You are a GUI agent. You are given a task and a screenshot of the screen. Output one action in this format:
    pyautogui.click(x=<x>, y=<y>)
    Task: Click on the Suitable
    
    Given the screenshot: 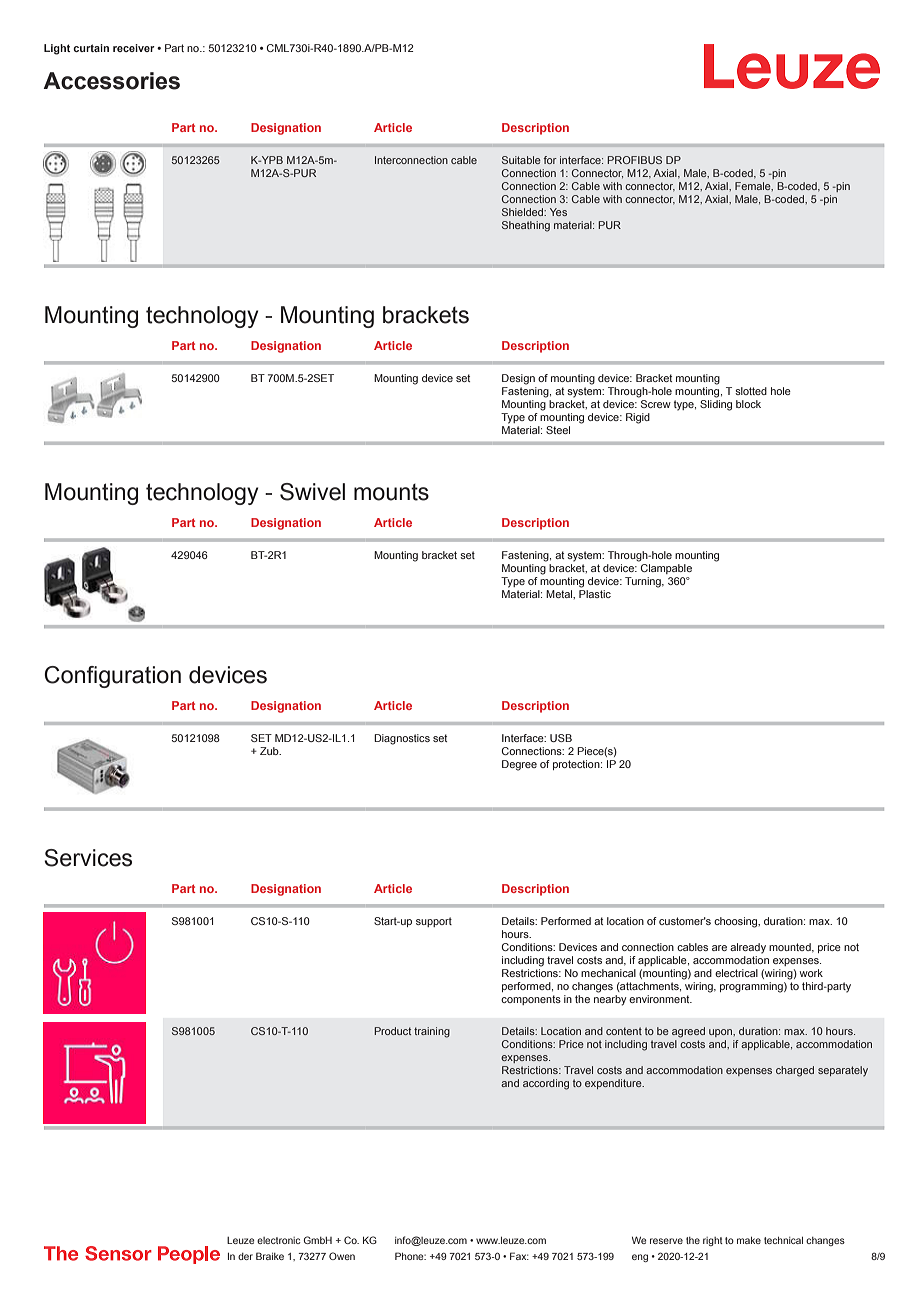 What is the action you would take?
    pyautogui.click(x=521, y=160)
